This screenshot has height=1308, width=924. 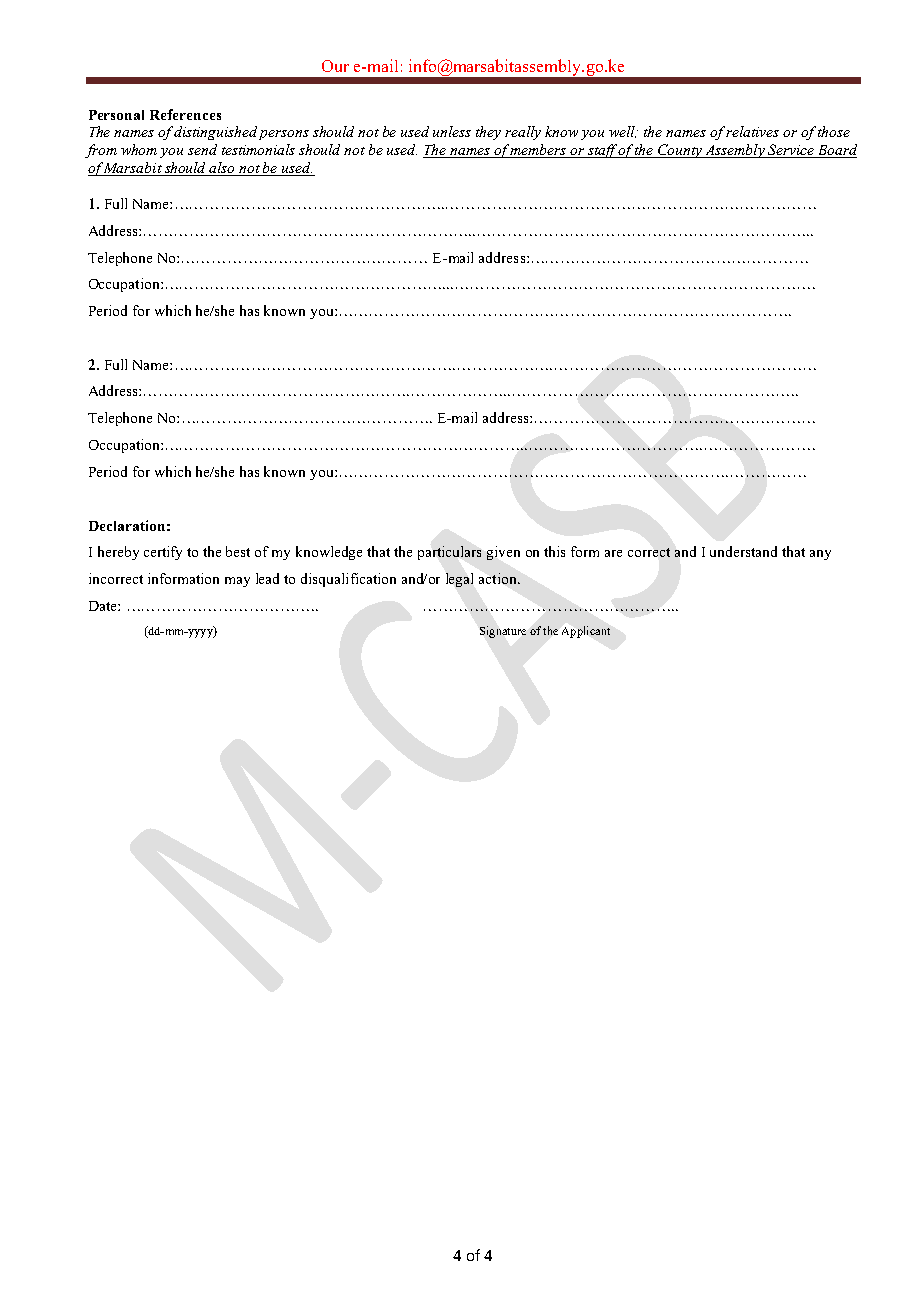 What do you see at coordinates (185, 114) in the screenshot?
I see `References` at bounding box center [185, 114].
